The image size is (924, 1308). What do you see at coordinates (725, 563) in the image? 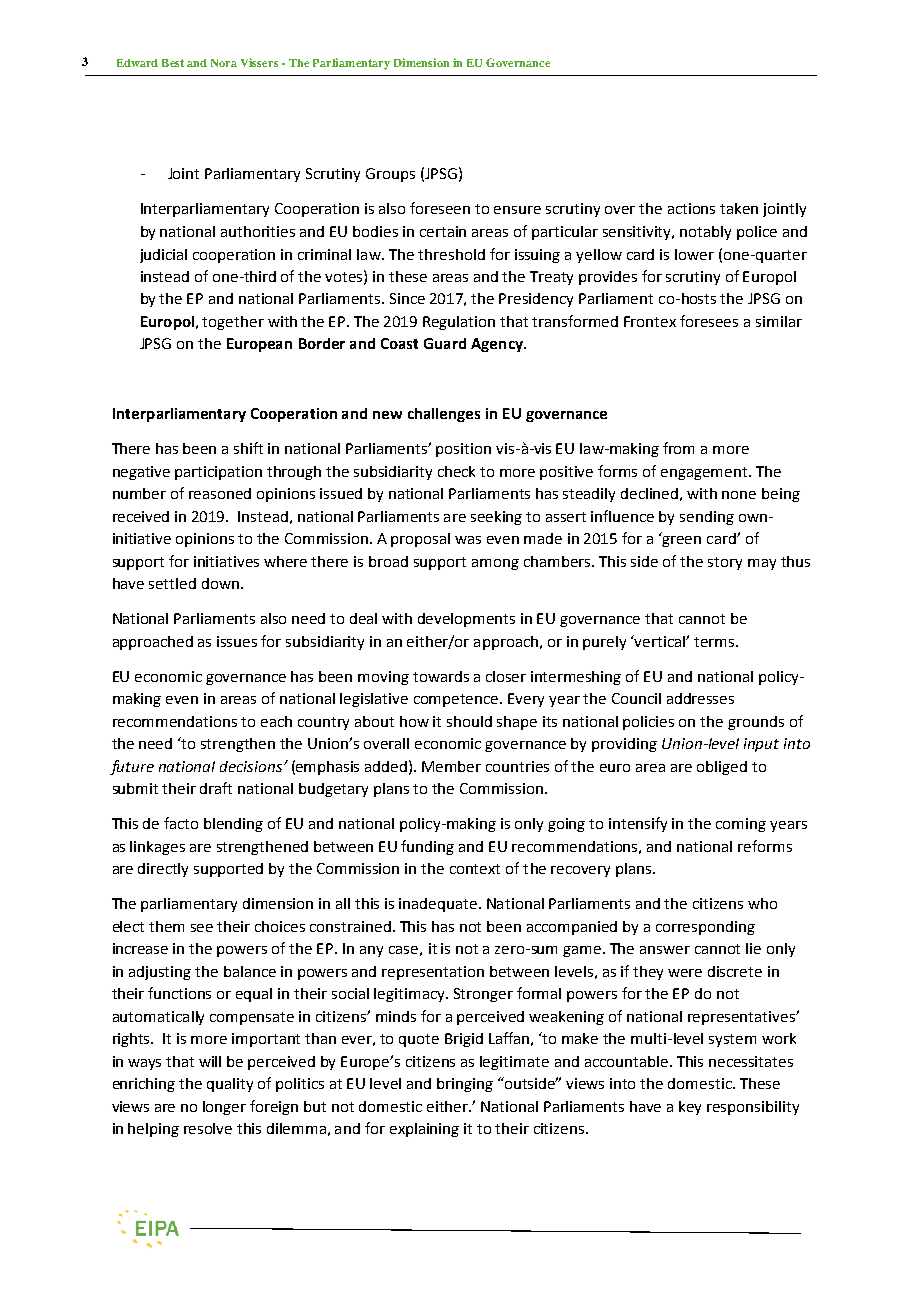
I see `story` at bounding box center [725, 563].
